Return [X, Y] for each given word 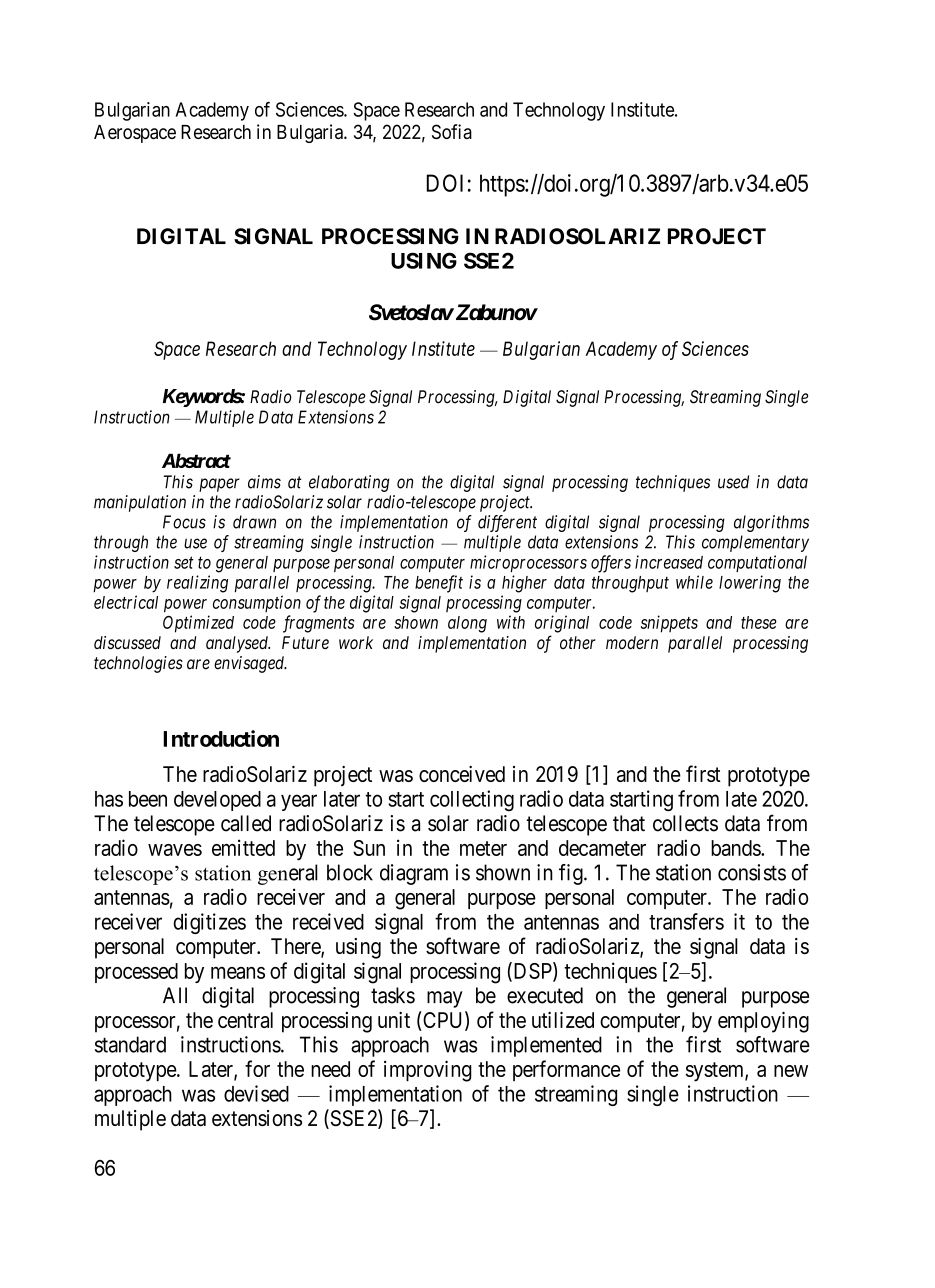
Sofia [452, 131]
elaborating [349, 483]
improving [428, 1071]
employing [763, 1022]
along [467, 624]
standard [130, 1044]
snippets [669, 624]
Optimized [198, 624]
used [733, 482]
